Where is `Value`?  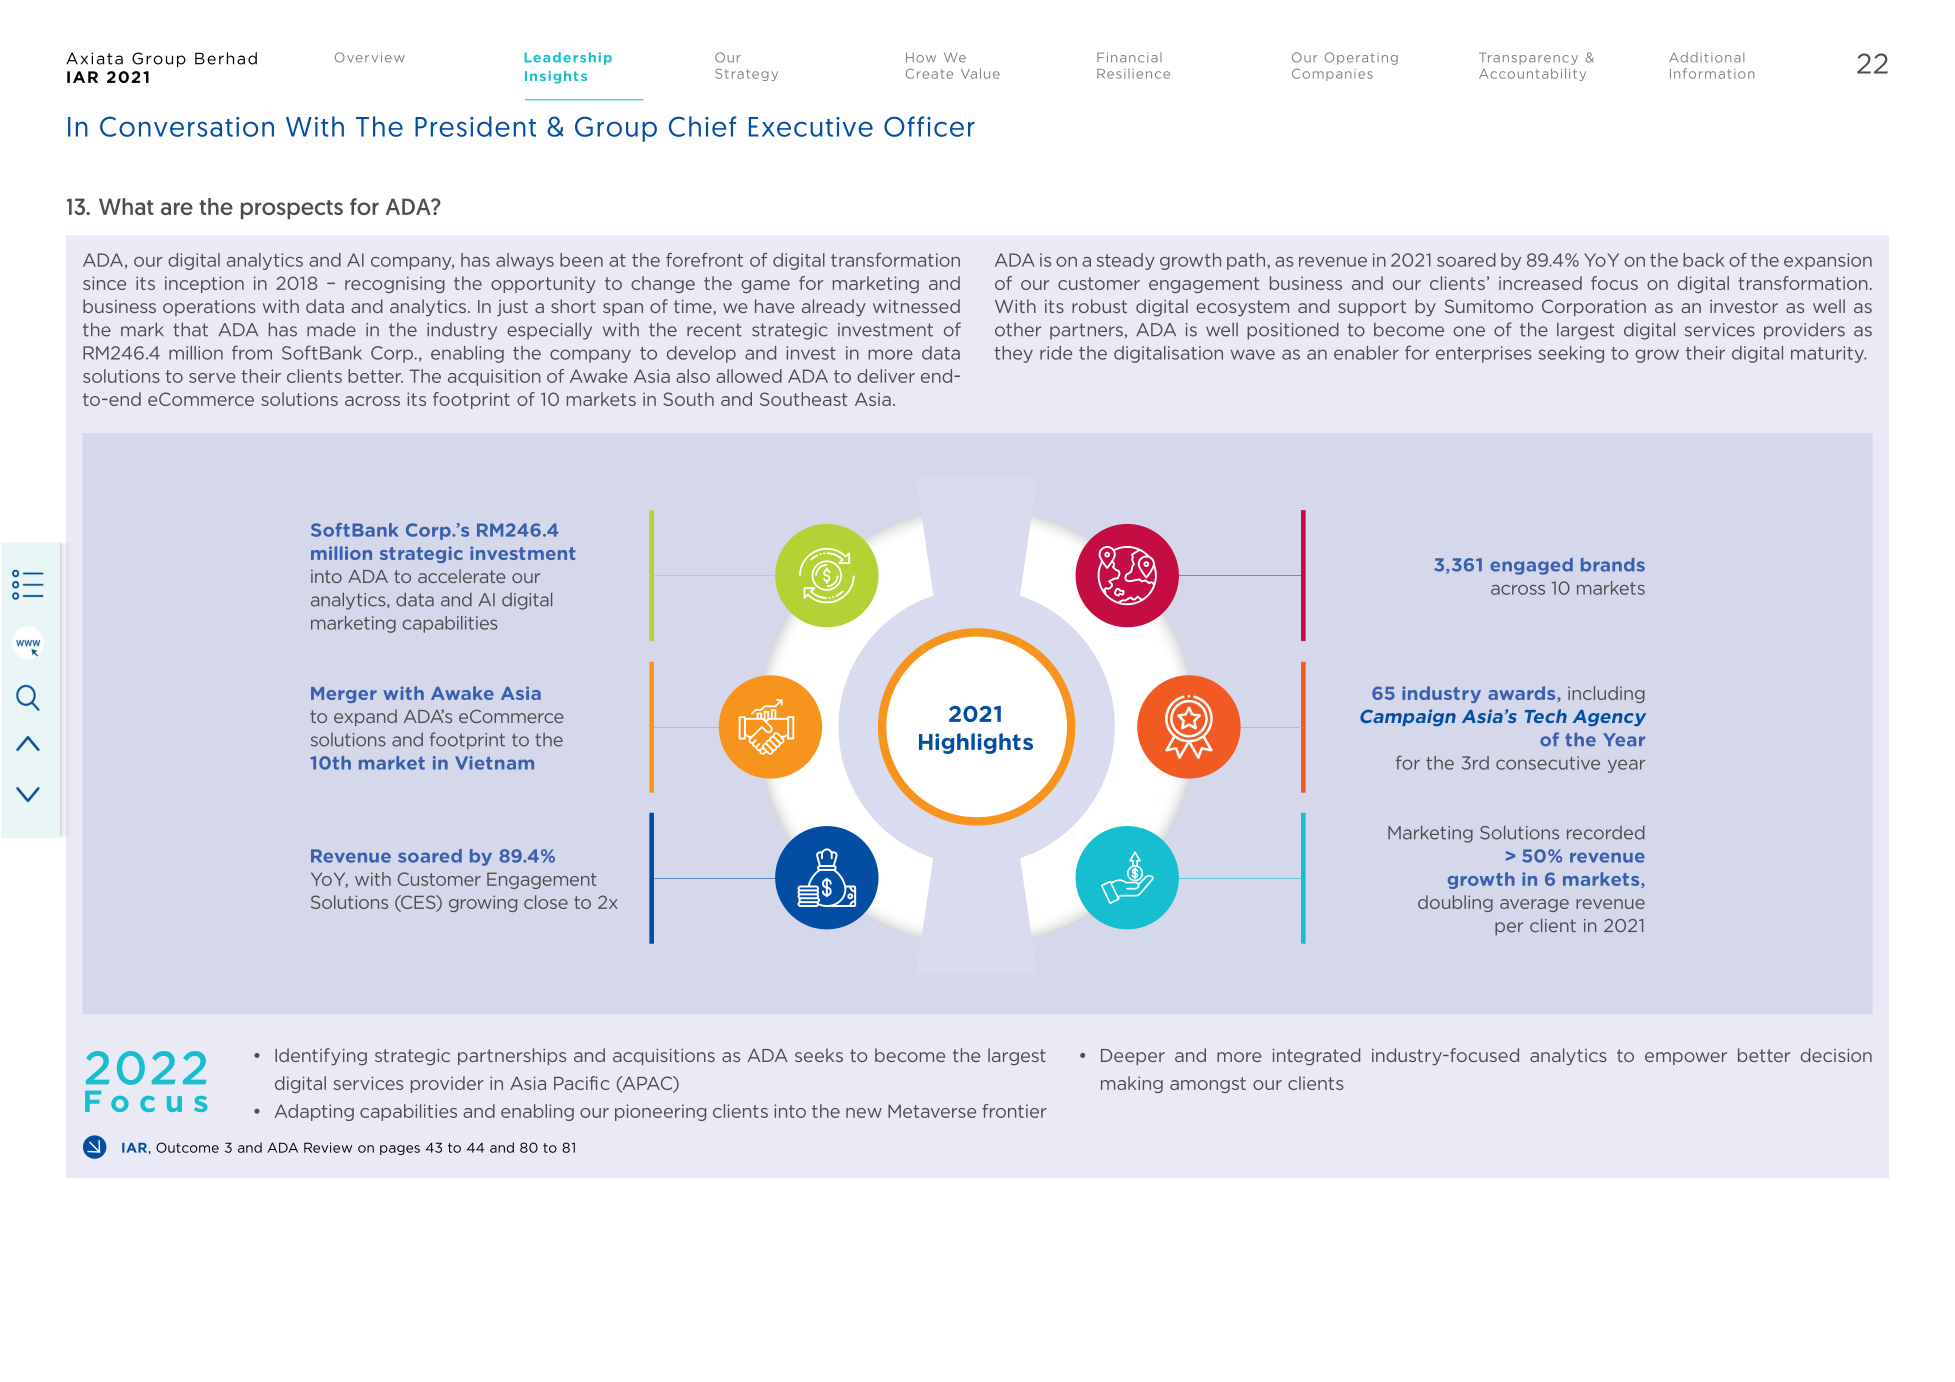
Value is located at coordinates (980, 73).
